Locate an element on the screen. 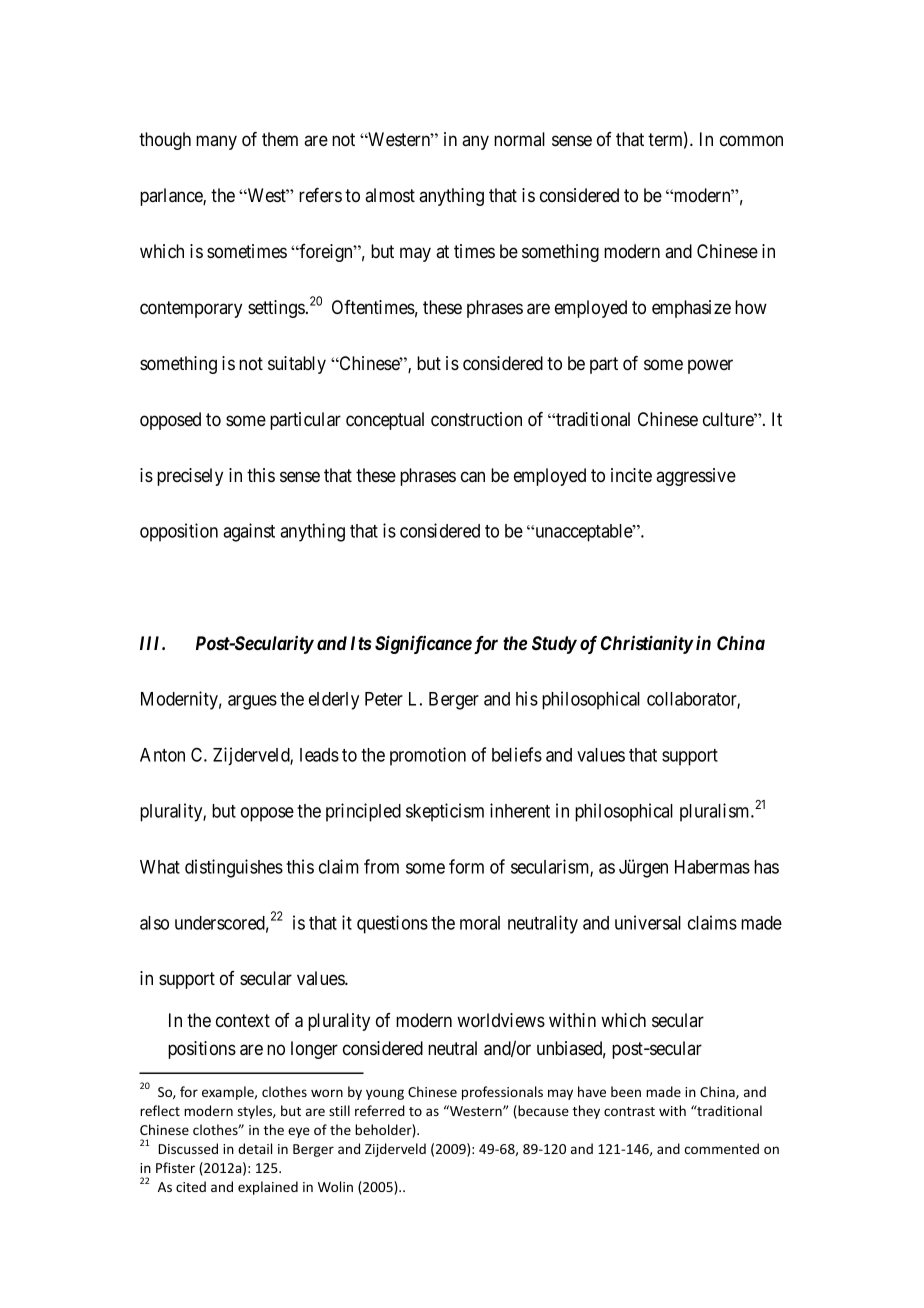  detail is located at coordinates (255, 1148).
